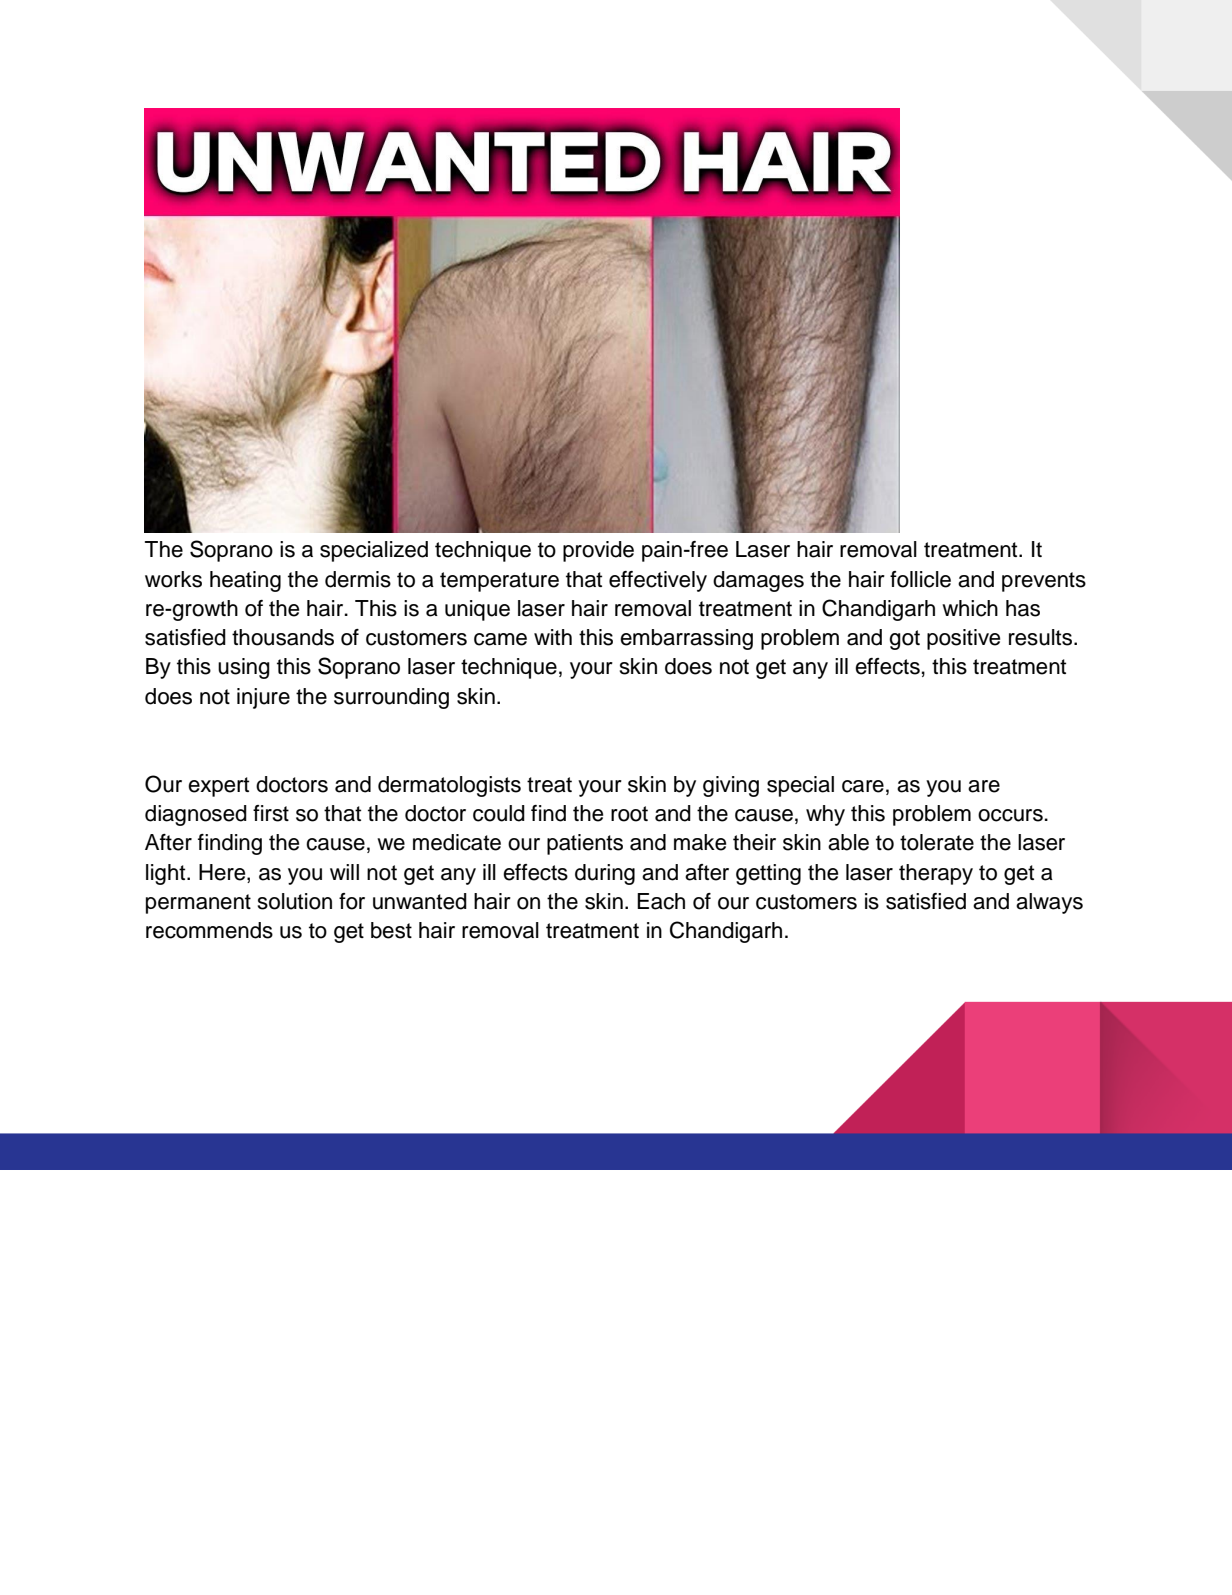  Describe the element at coordinates (863, 786) in the page. I see `care` at that location.
